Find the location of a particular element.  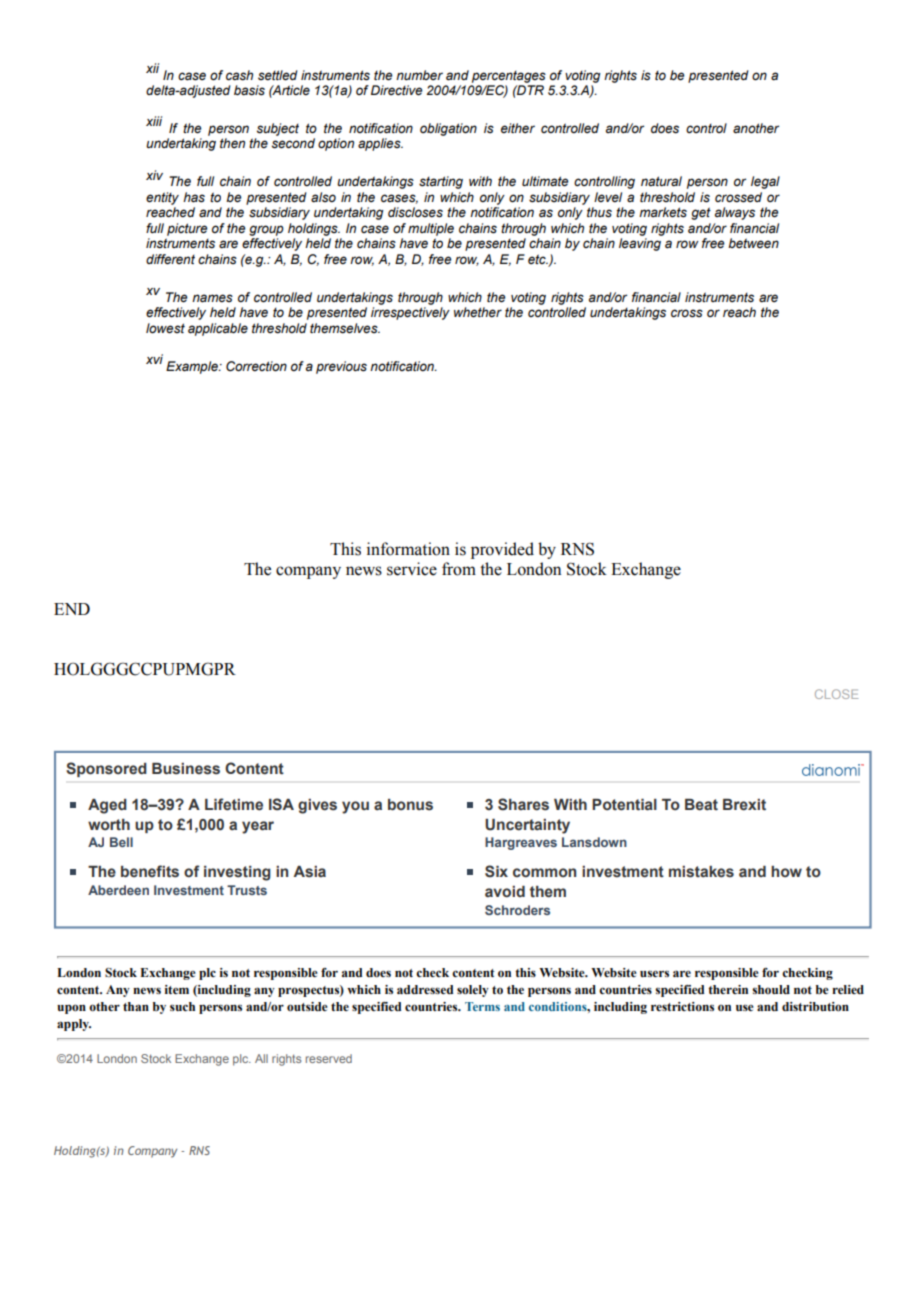

Brexit is located at coordinates (744, 805).
